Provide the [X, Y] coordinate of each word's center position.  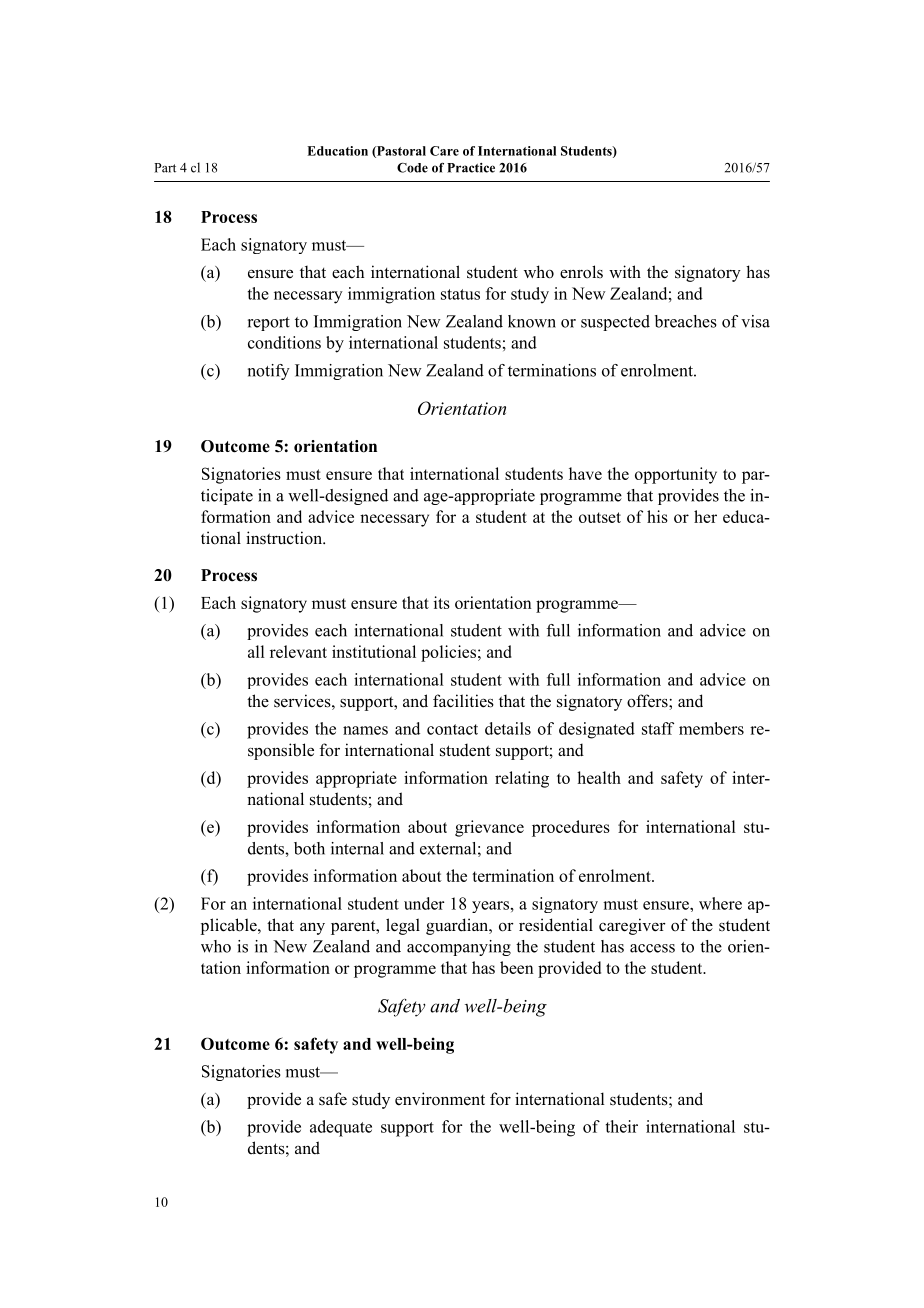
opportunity [676, 475]
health [599, 777]
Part [165, 168]
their [622, 1126]
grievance [489, 828]
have [585, 473]
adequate [341, 1128]
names [365, 730]
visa [755, 321]
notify [269, 372]
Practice [471, 168]
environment [440, 1099]
